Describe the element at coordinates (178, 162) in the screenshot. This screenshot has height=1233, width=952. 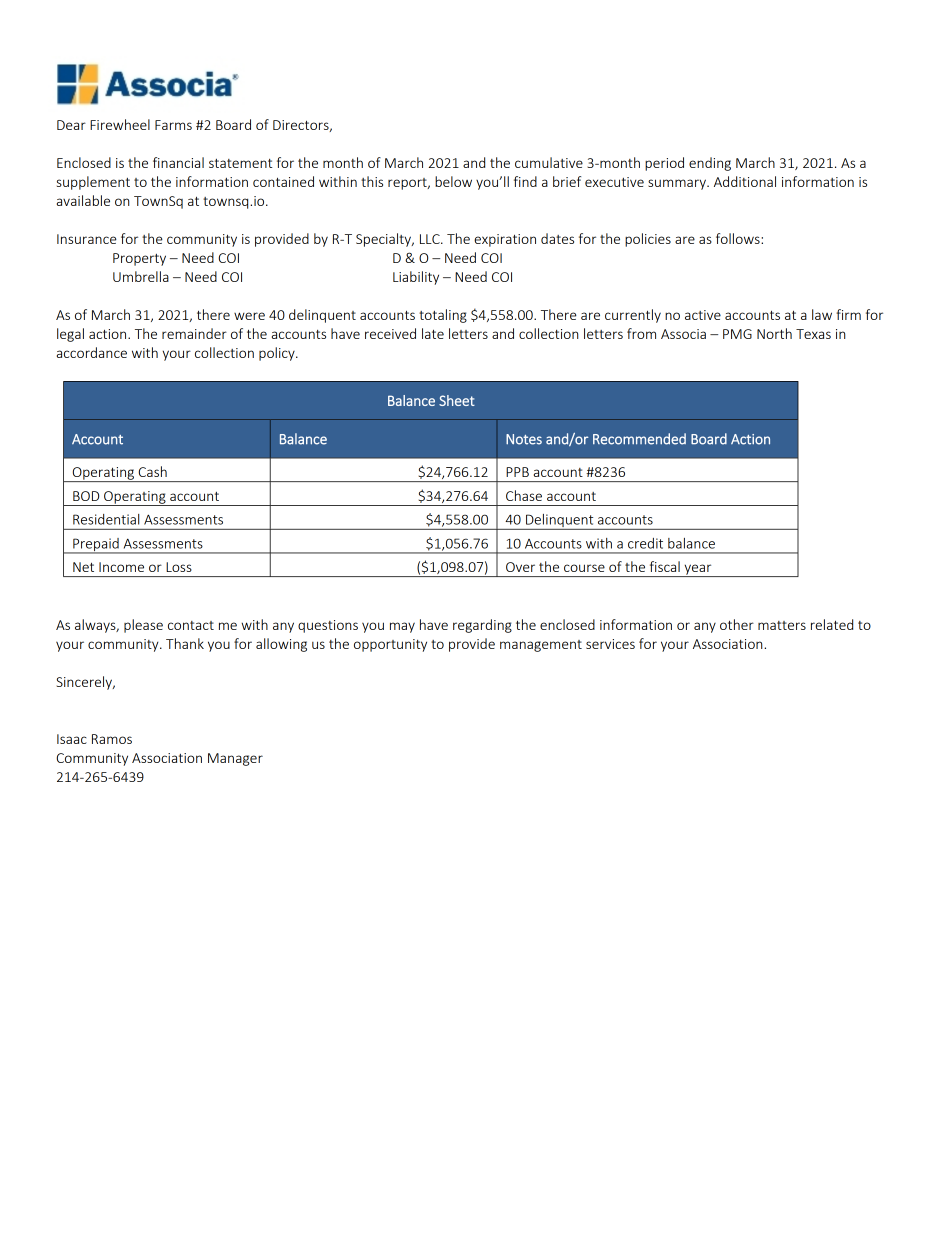
I see `financial` at that location.
